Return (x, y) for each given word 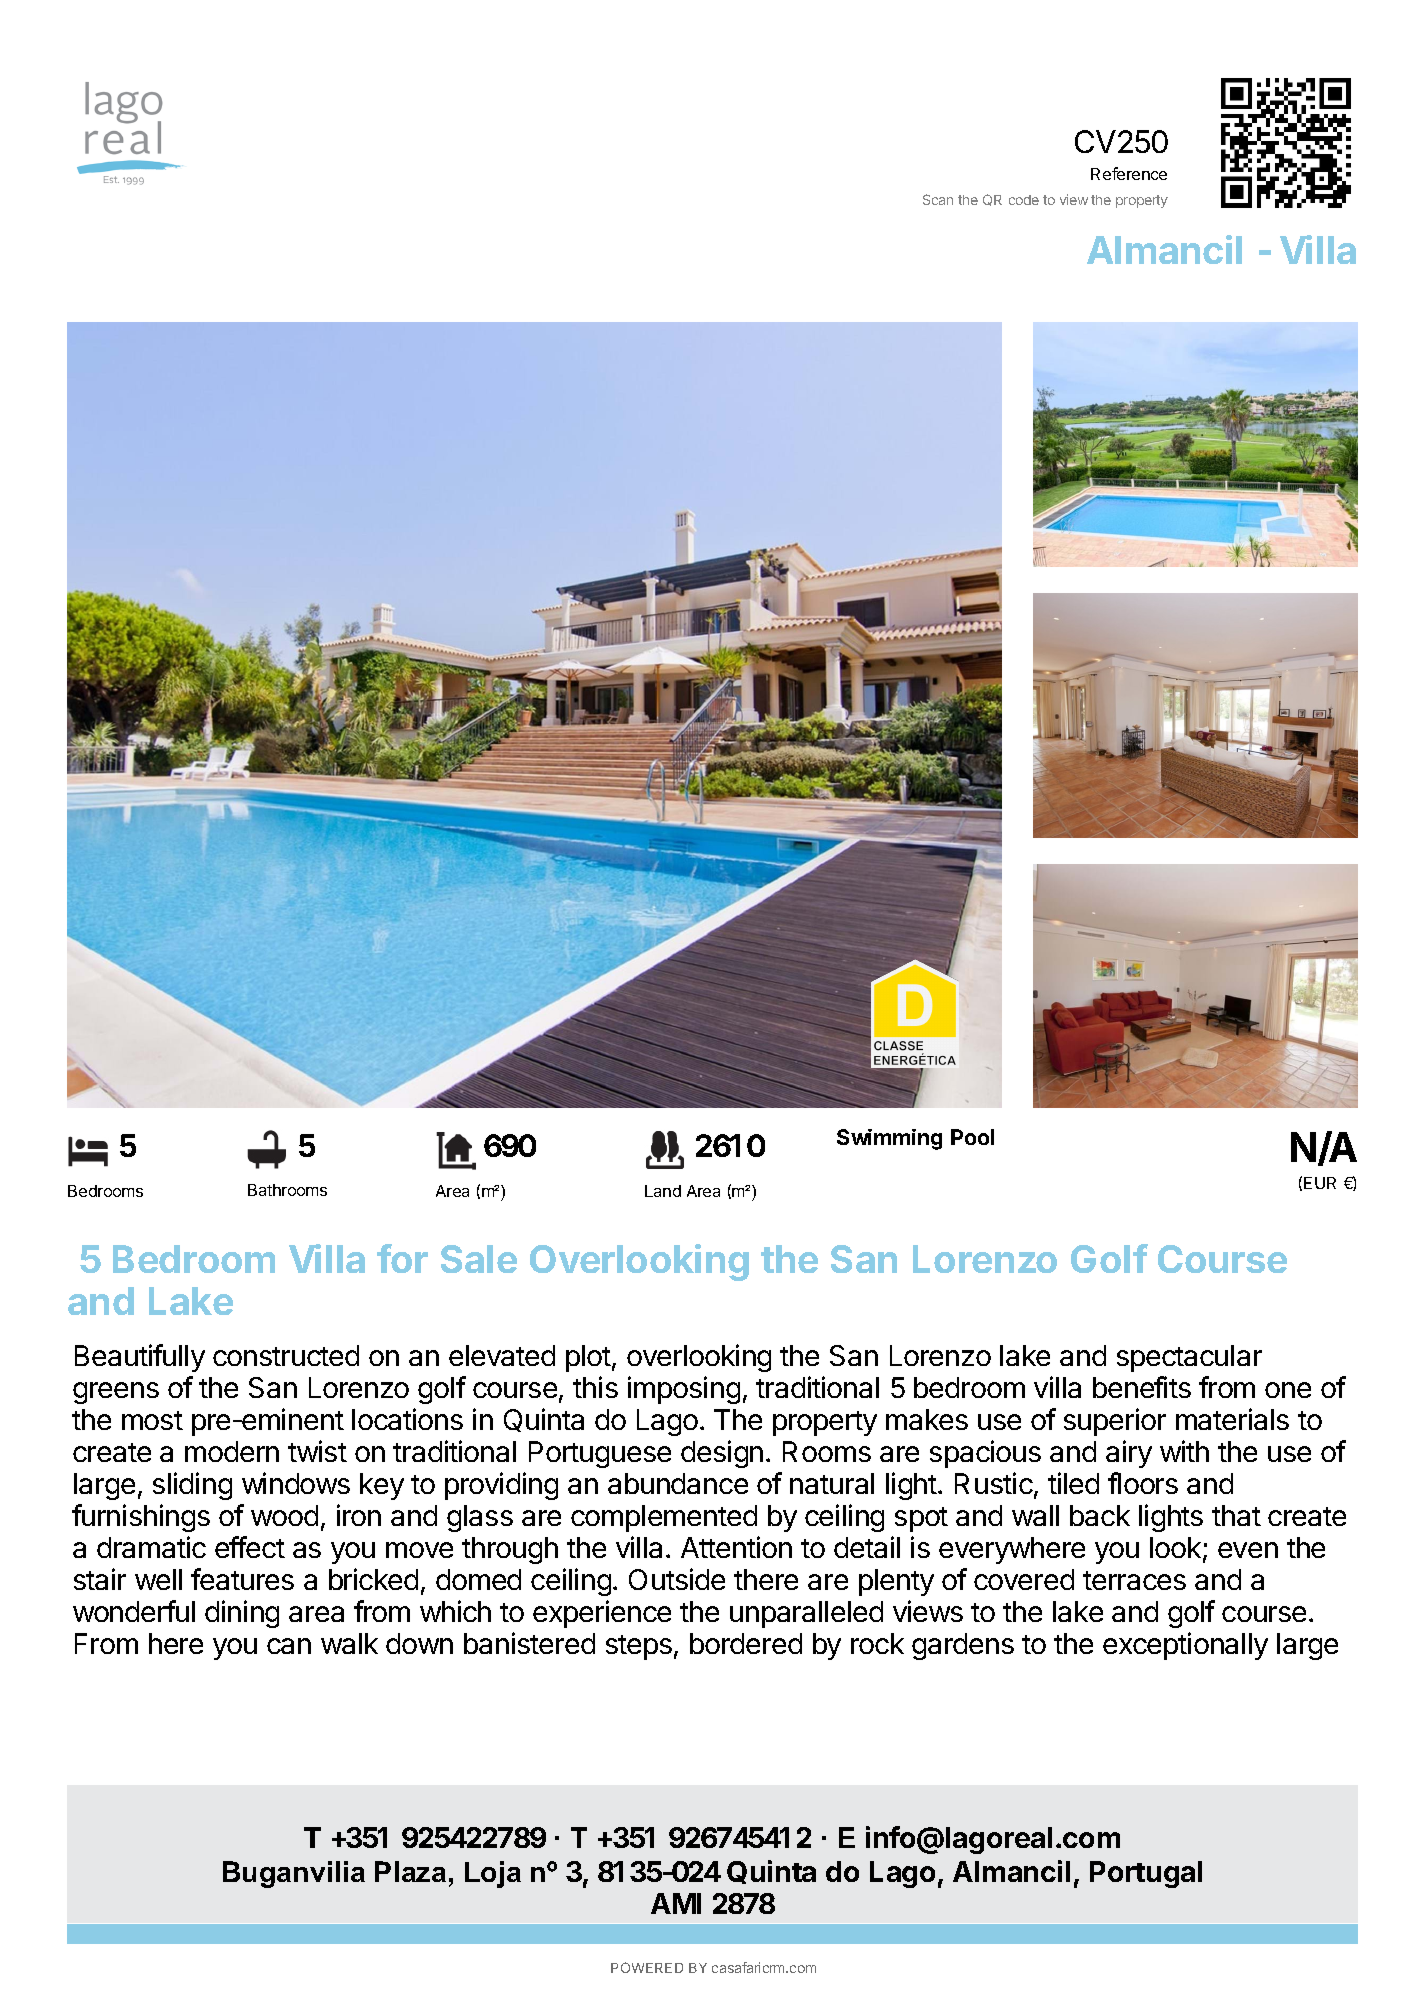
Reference (1129, 173)
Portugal (1146, 1874)
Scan (938, 199)
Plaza (410, 1871)
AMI (676, 1903)
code (1024, 200)
